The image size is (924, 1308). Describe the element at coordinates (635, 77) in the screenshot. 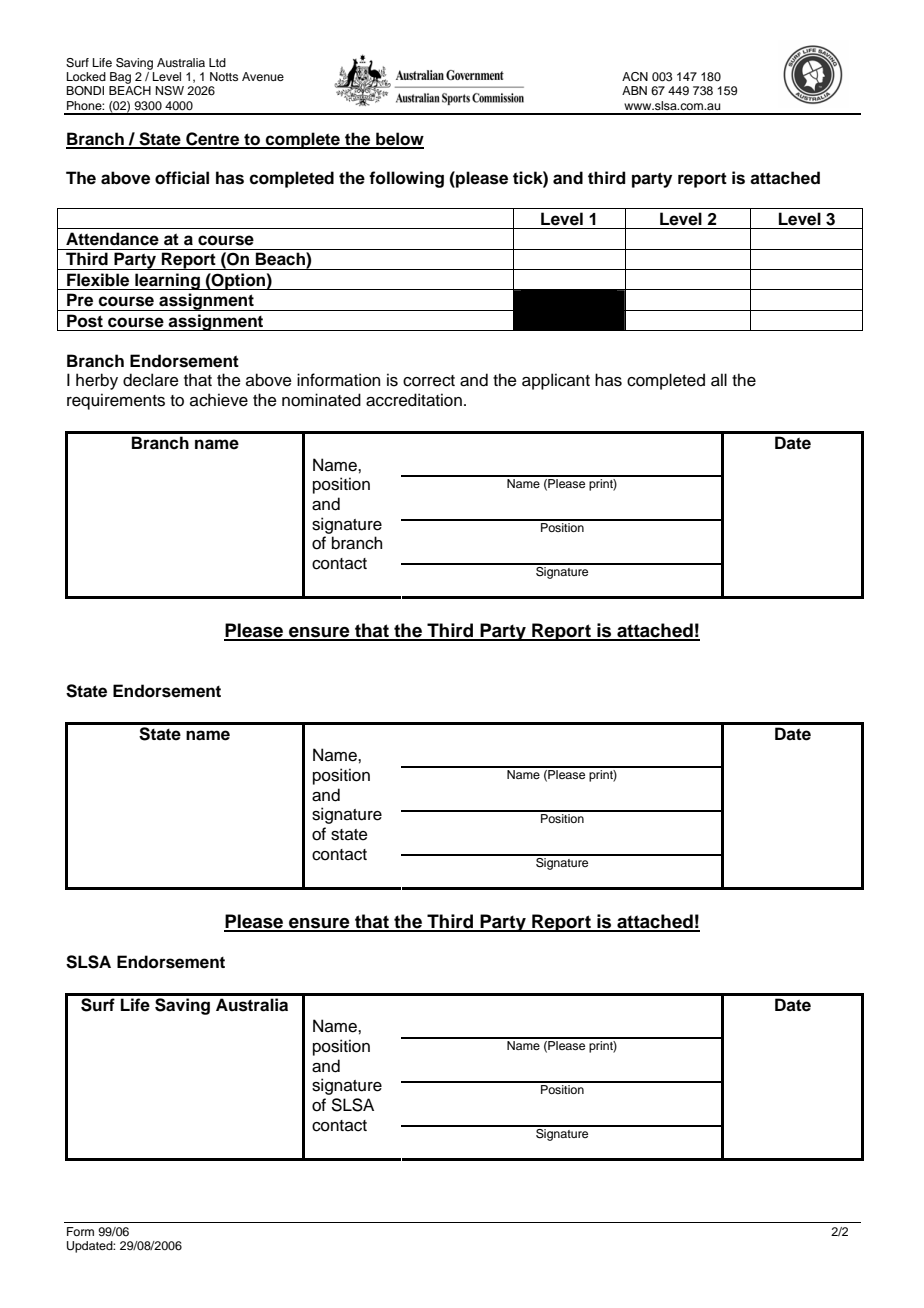

I see `ACN` at that location.
